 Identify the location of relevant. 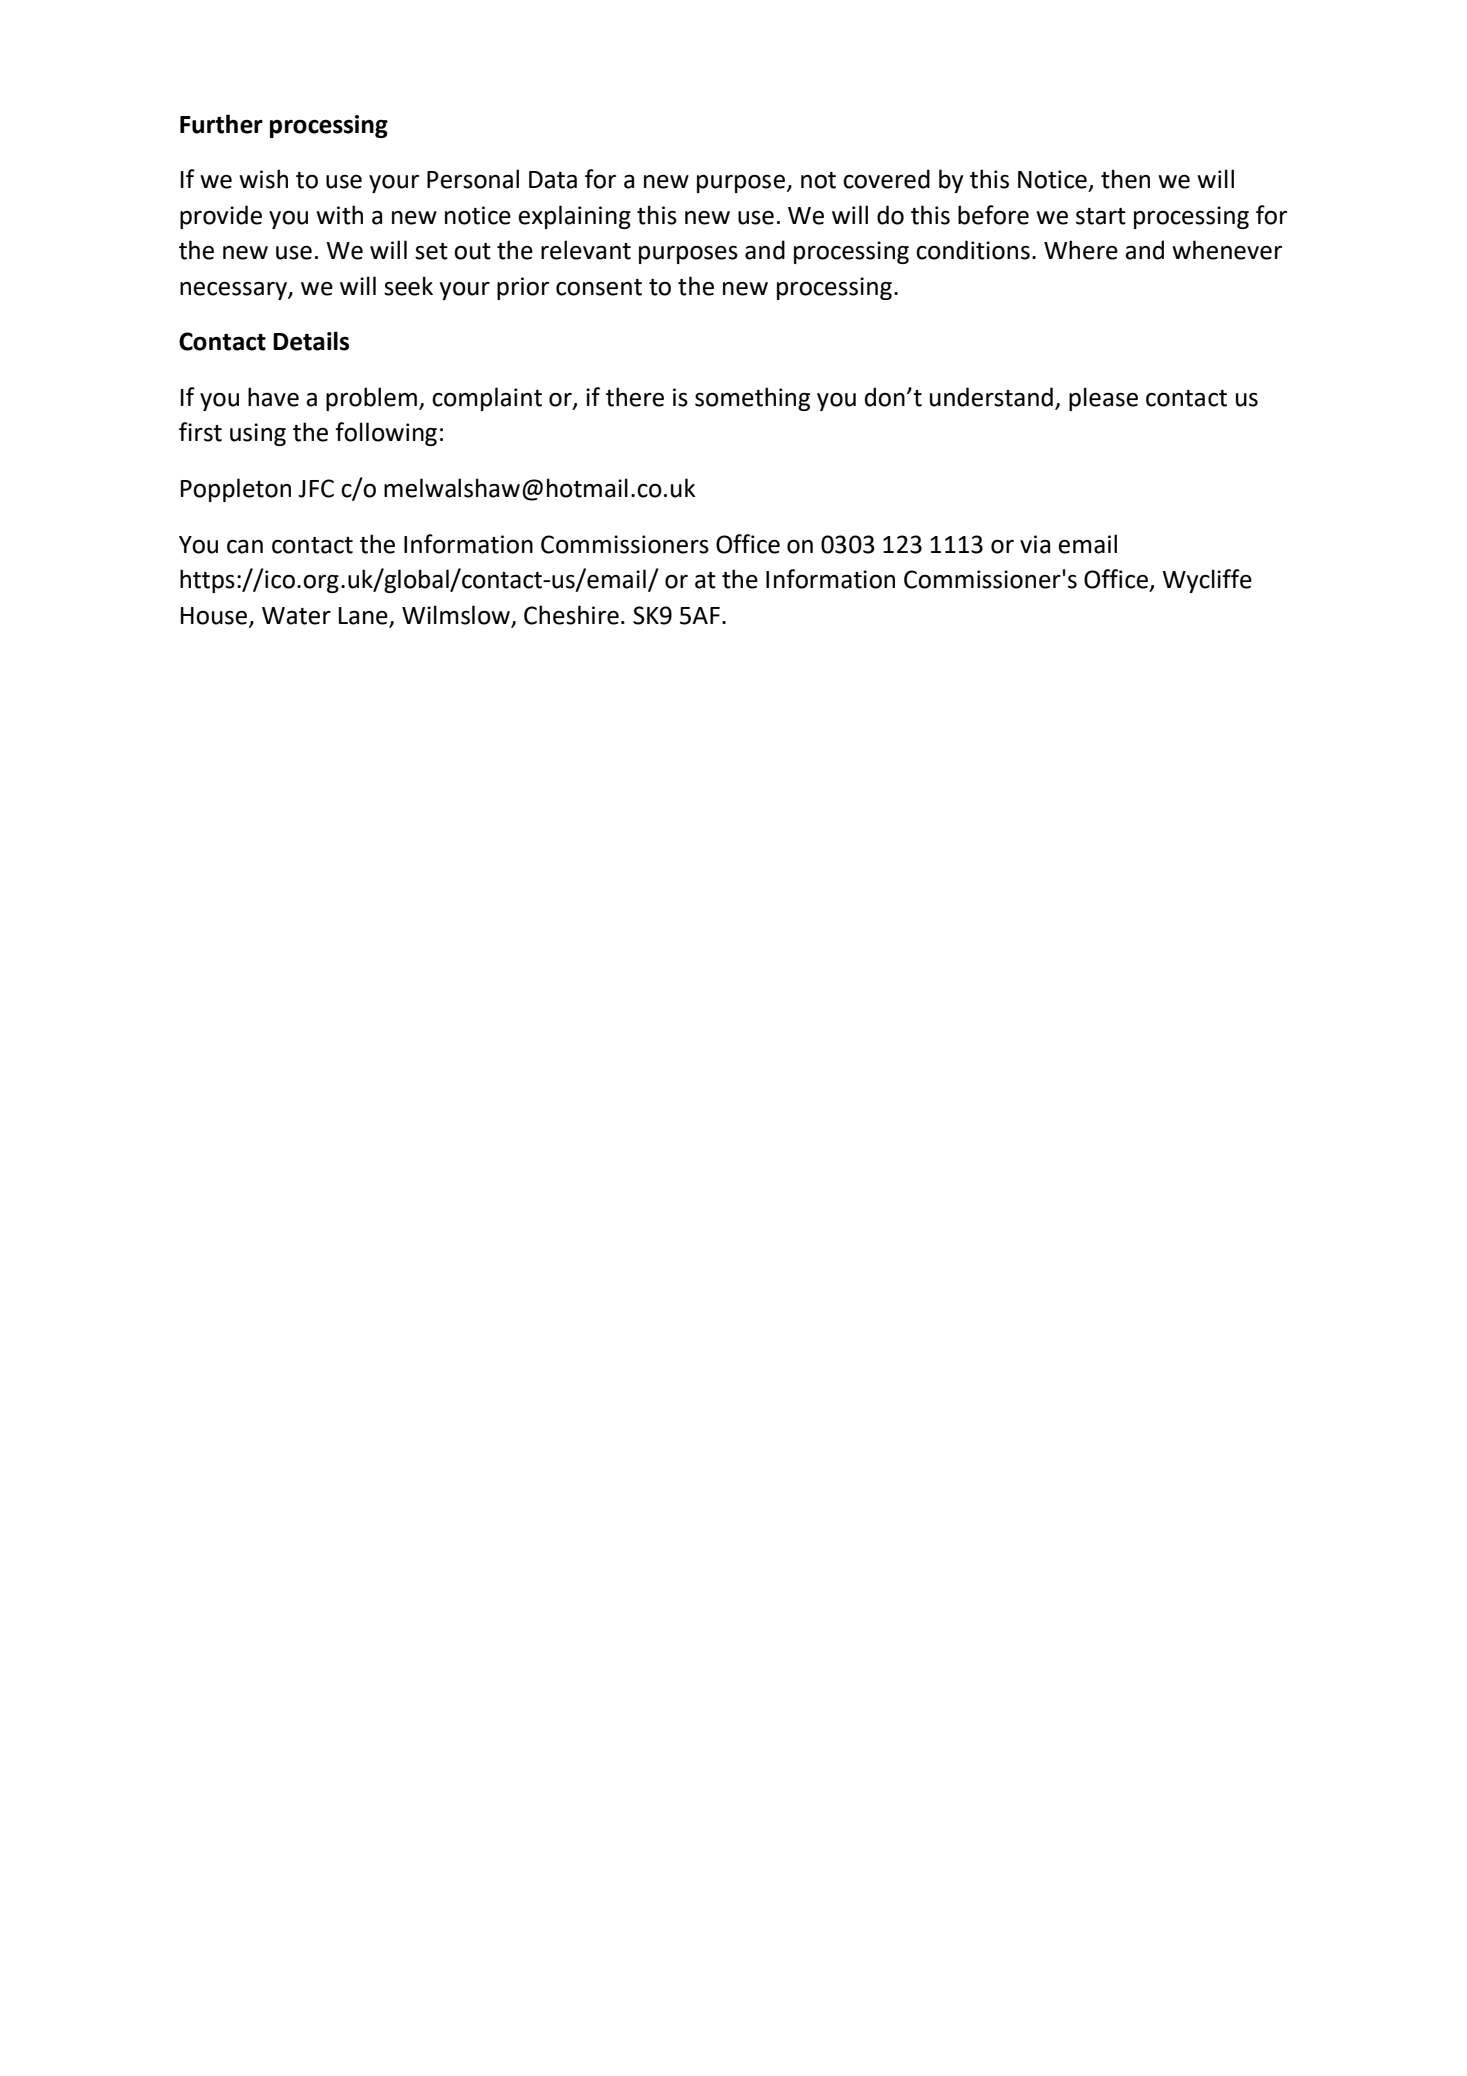
(586, 250).
